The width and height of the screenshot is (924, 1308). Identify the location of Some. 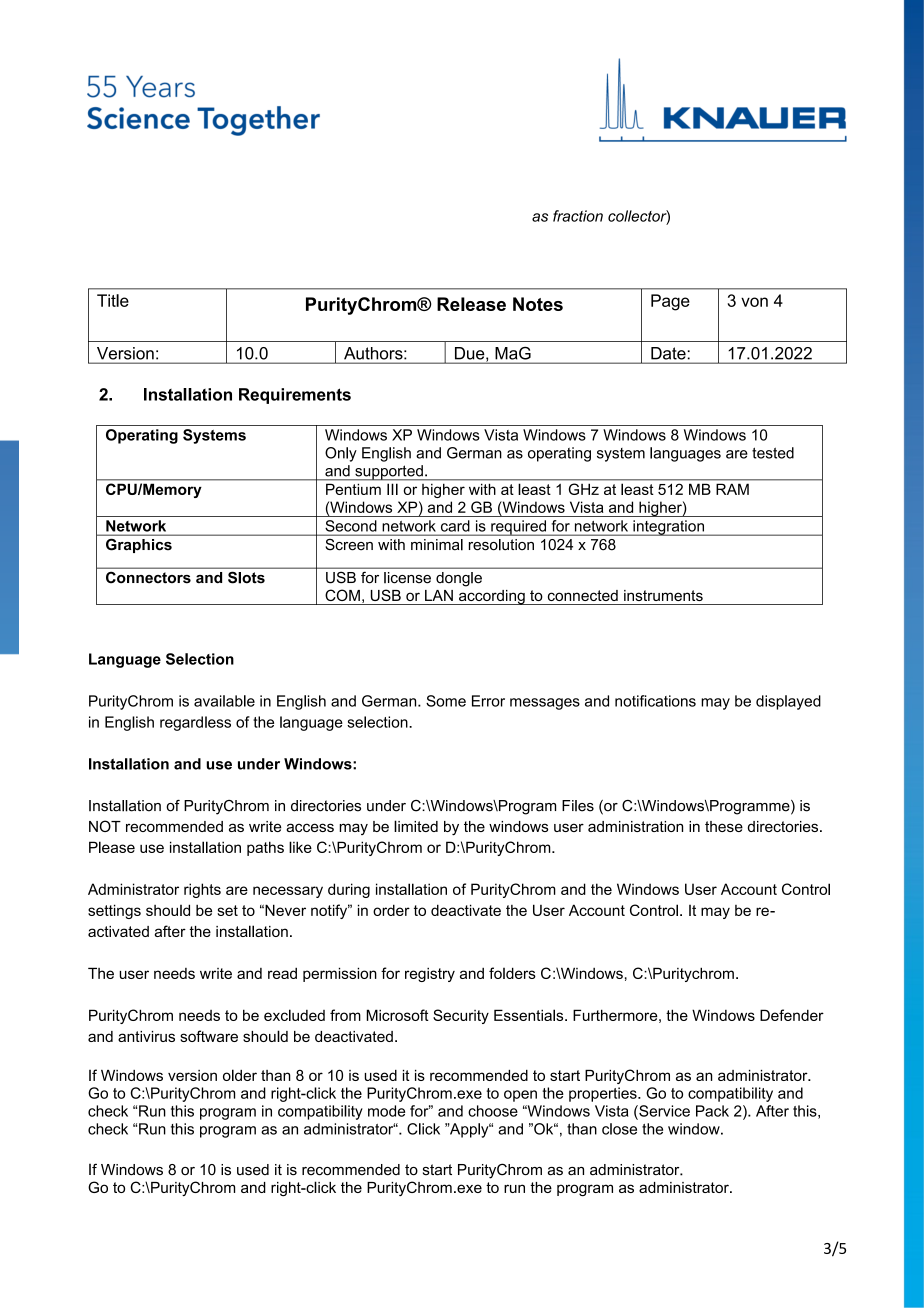
(446, 701).
